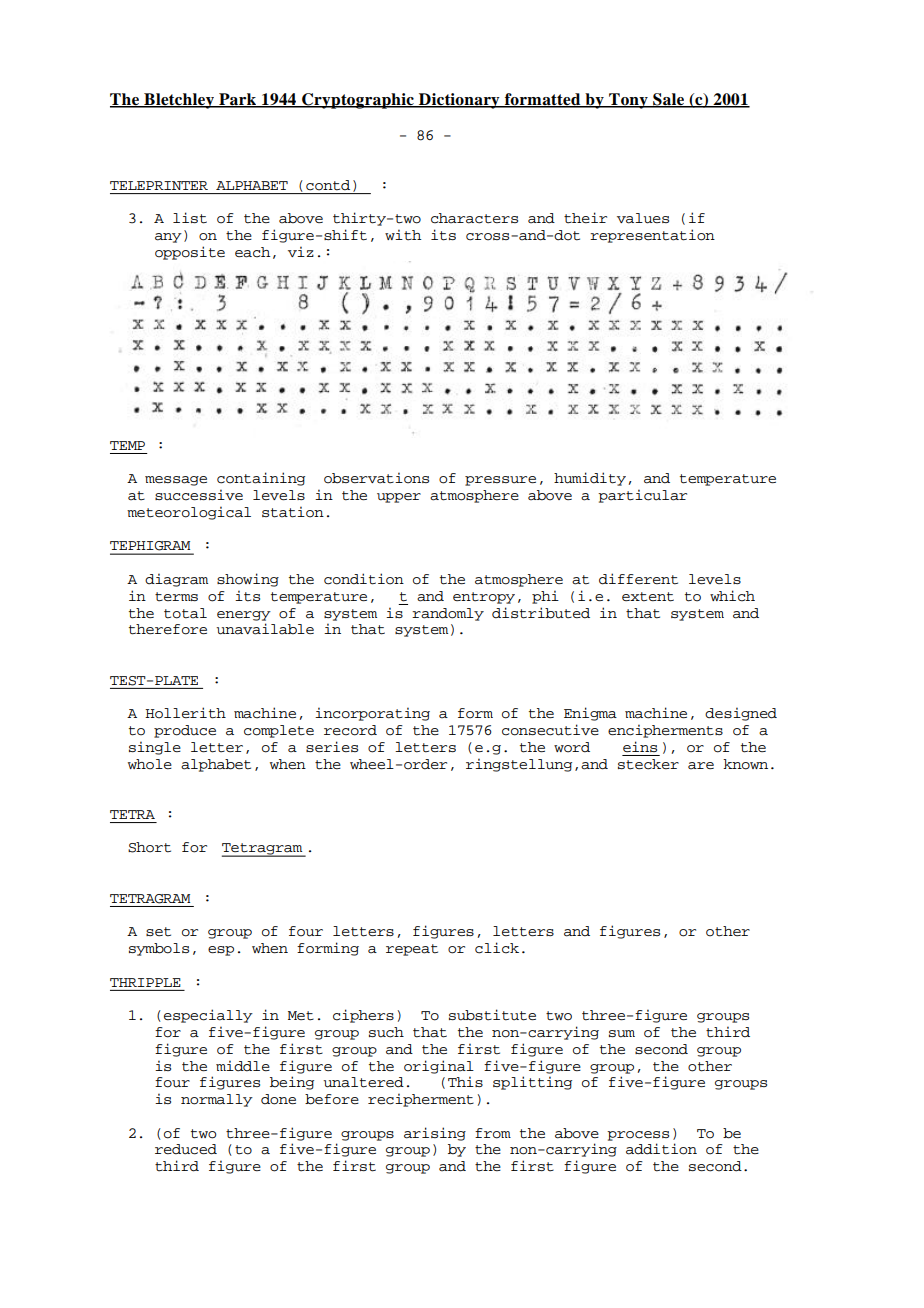 The height and width of the image is (1308, 924). What do you see at coordinates (459, 101) in the image?
I see `Dictionary` at bounding box center [459, 101].
